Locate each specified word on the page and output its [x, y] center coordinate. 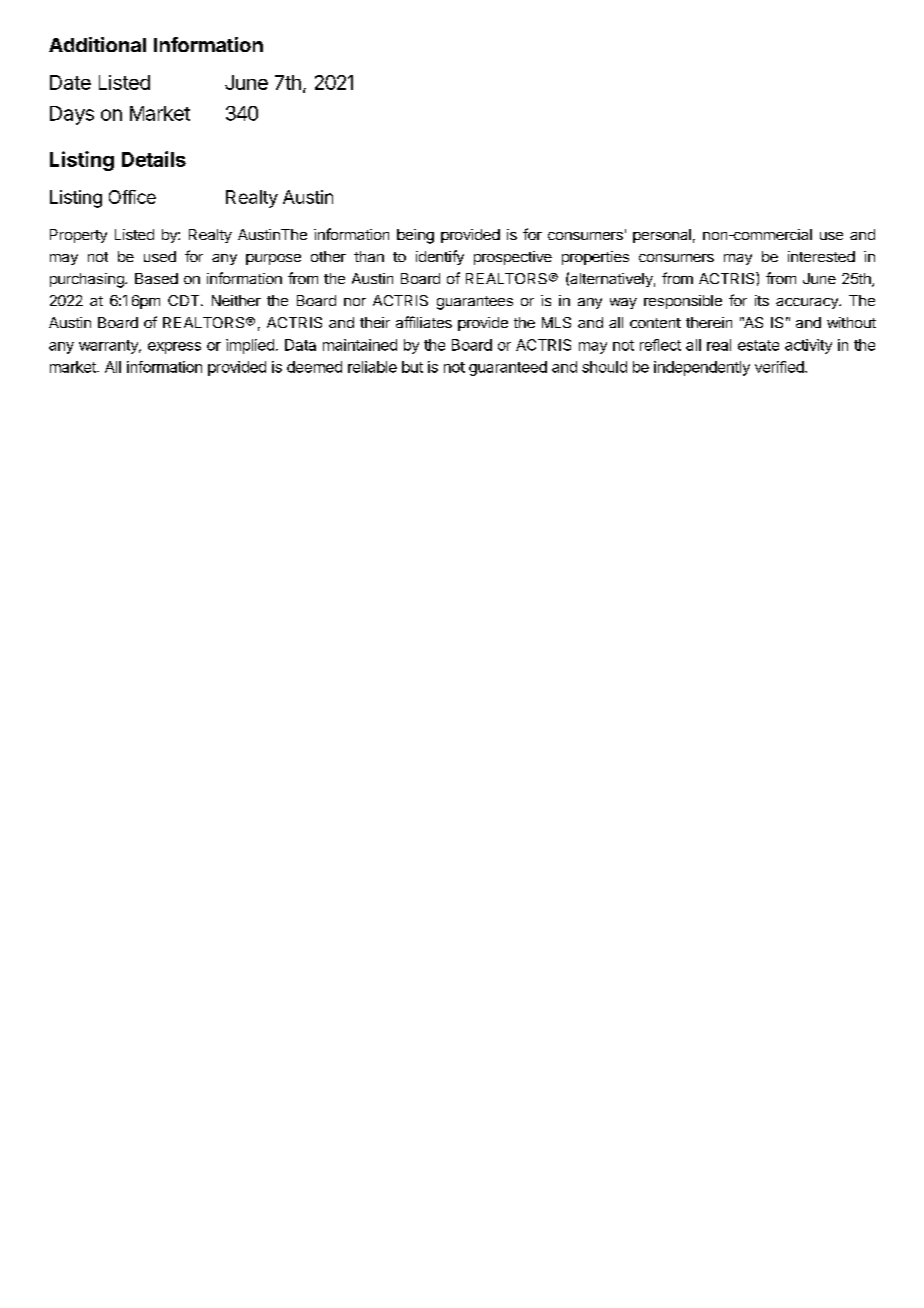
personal [662, 236]
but [412, 367]
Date [70, 82]
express [174, 348]
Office [132, 197]
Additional [97, 44]
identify [440, 257]
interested [821, 256]
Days [72, 115]
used [160, 256]
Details [154, 159]
